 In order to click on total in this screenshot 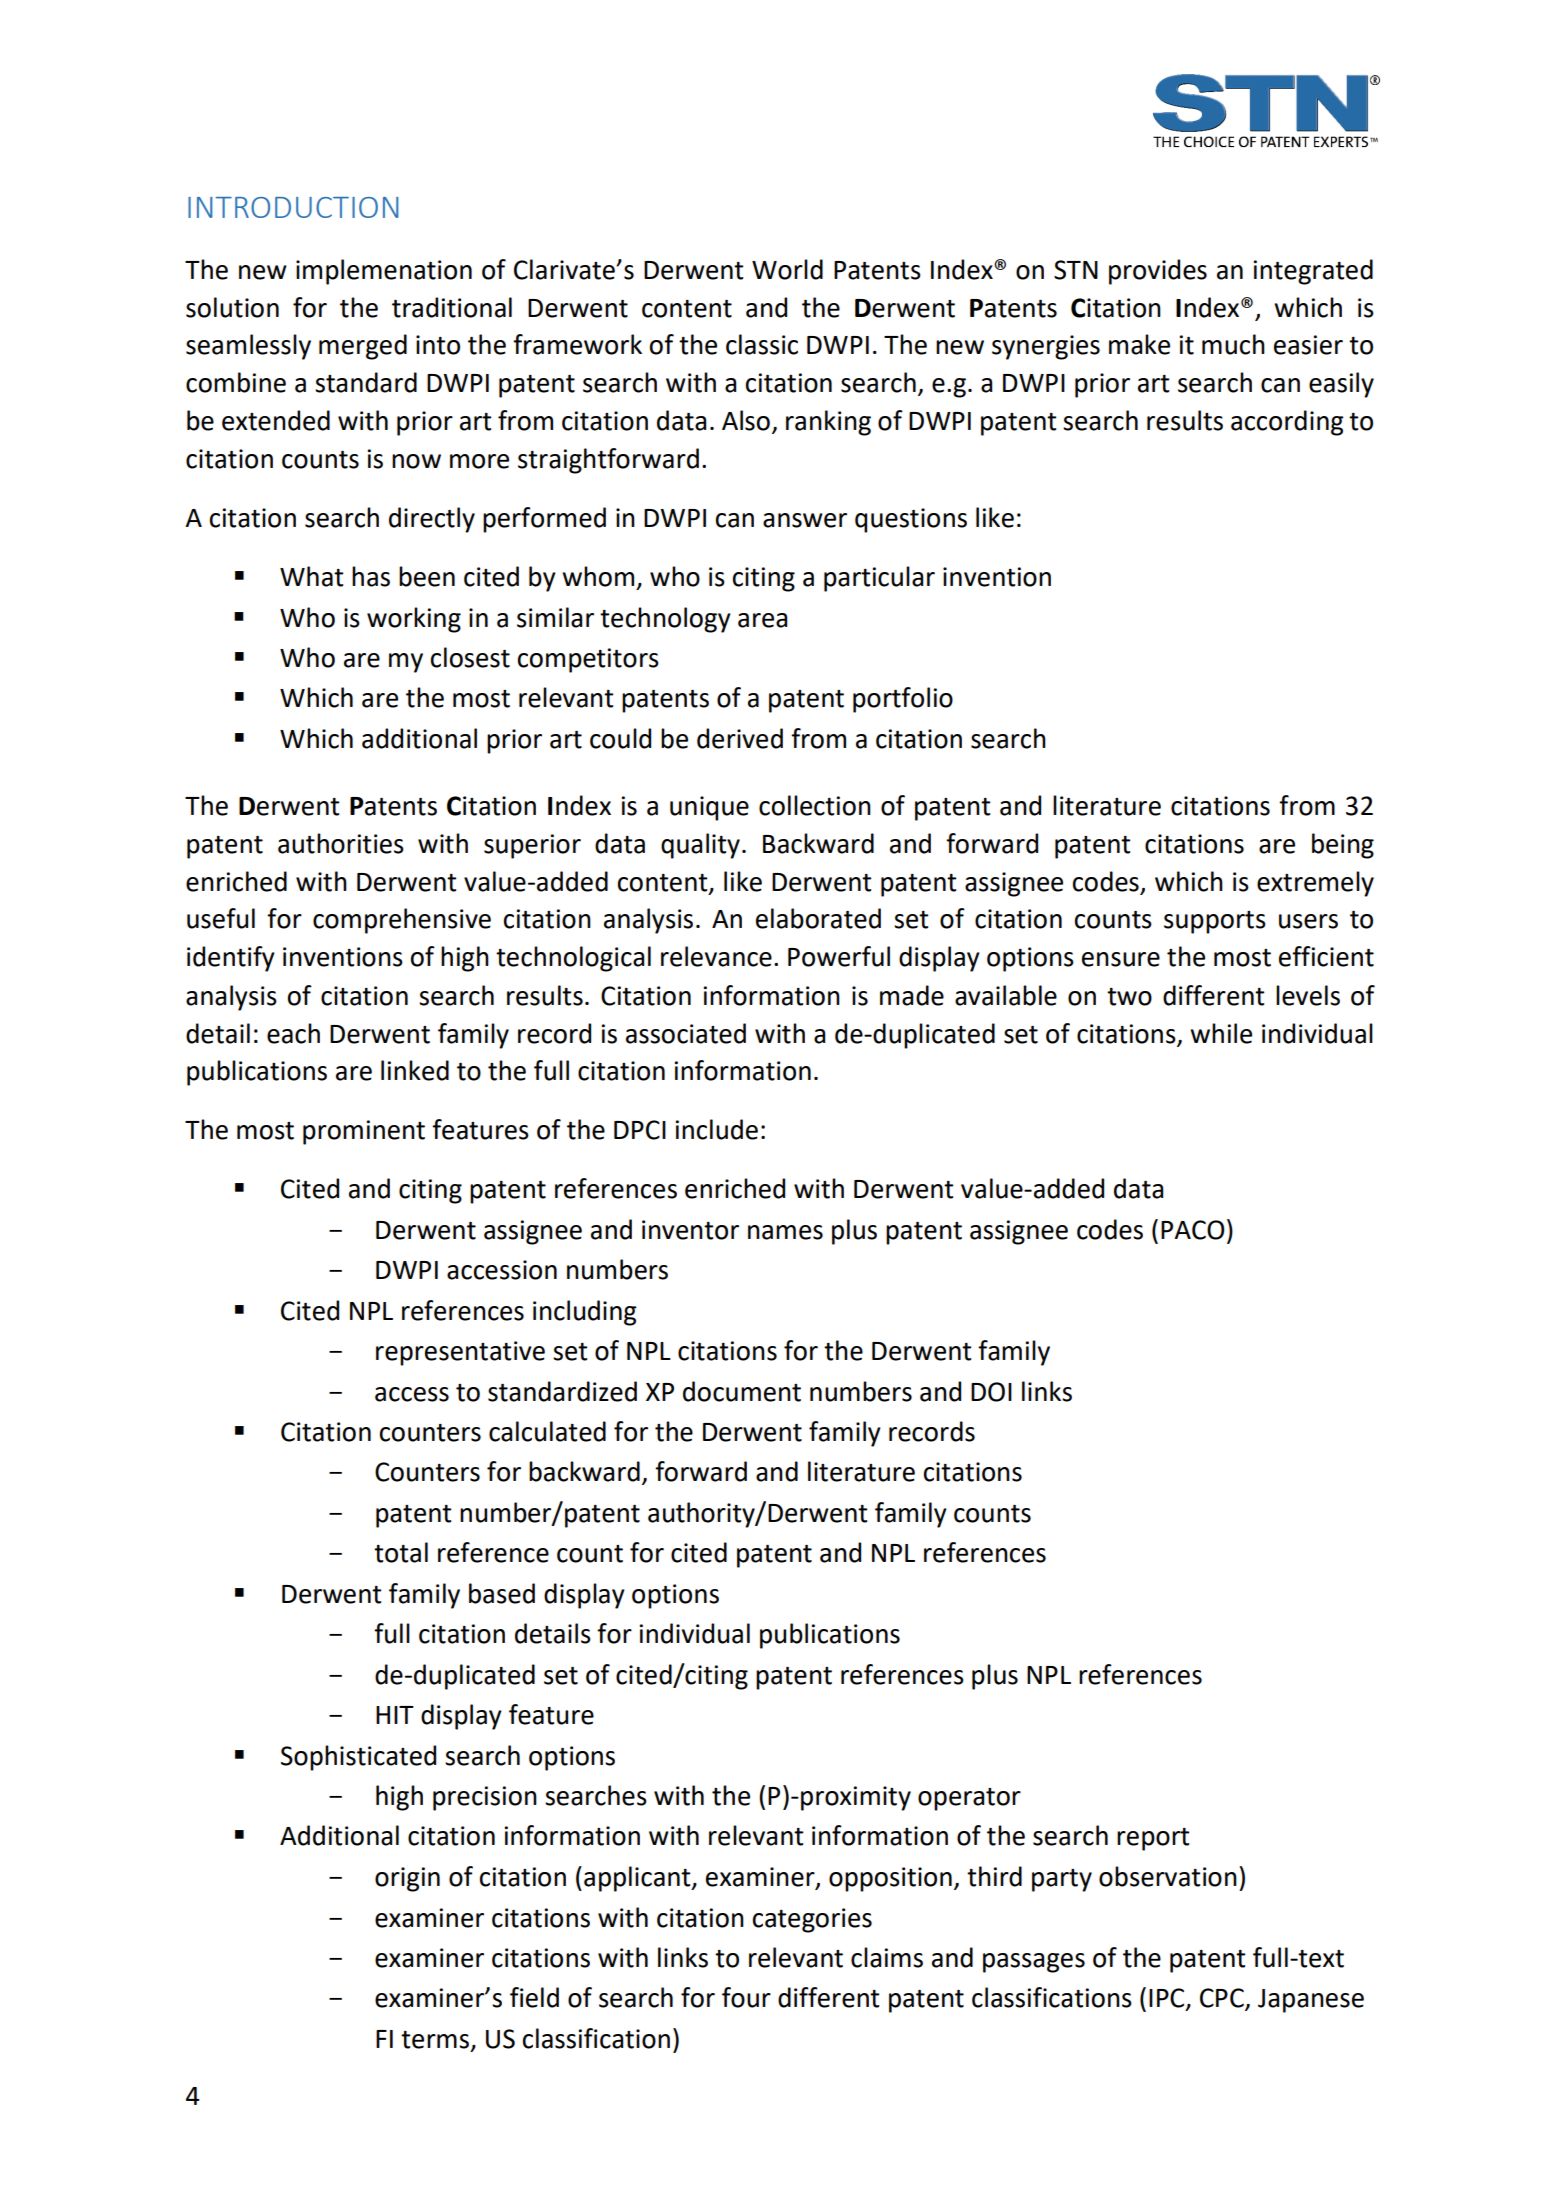, I will do `click(401, 1552)`.
